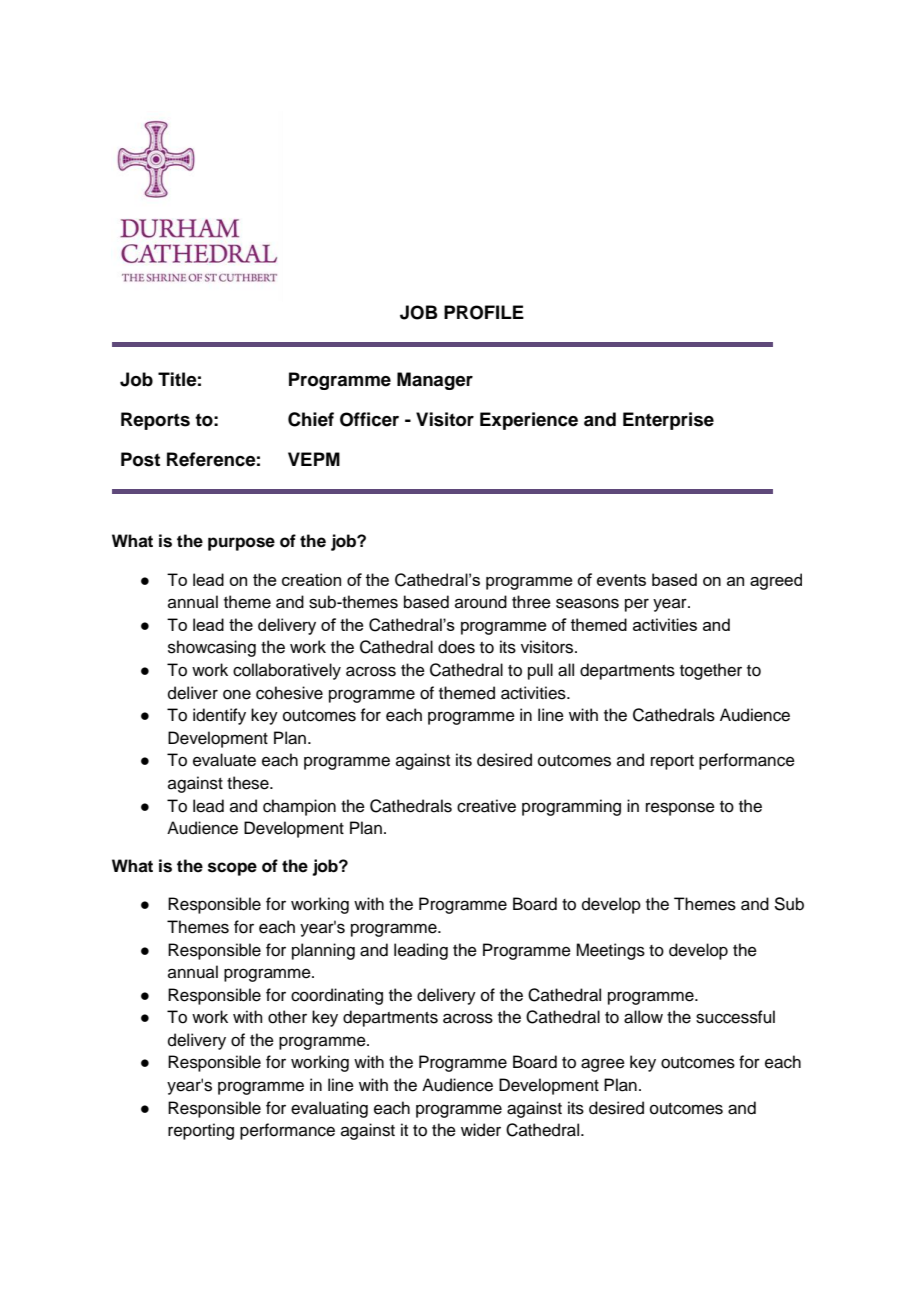 The height and width of the screenshot is (1307, 924). Describe the element at coordinates (621, 580) in the screenshot. I see `events` at that location.
